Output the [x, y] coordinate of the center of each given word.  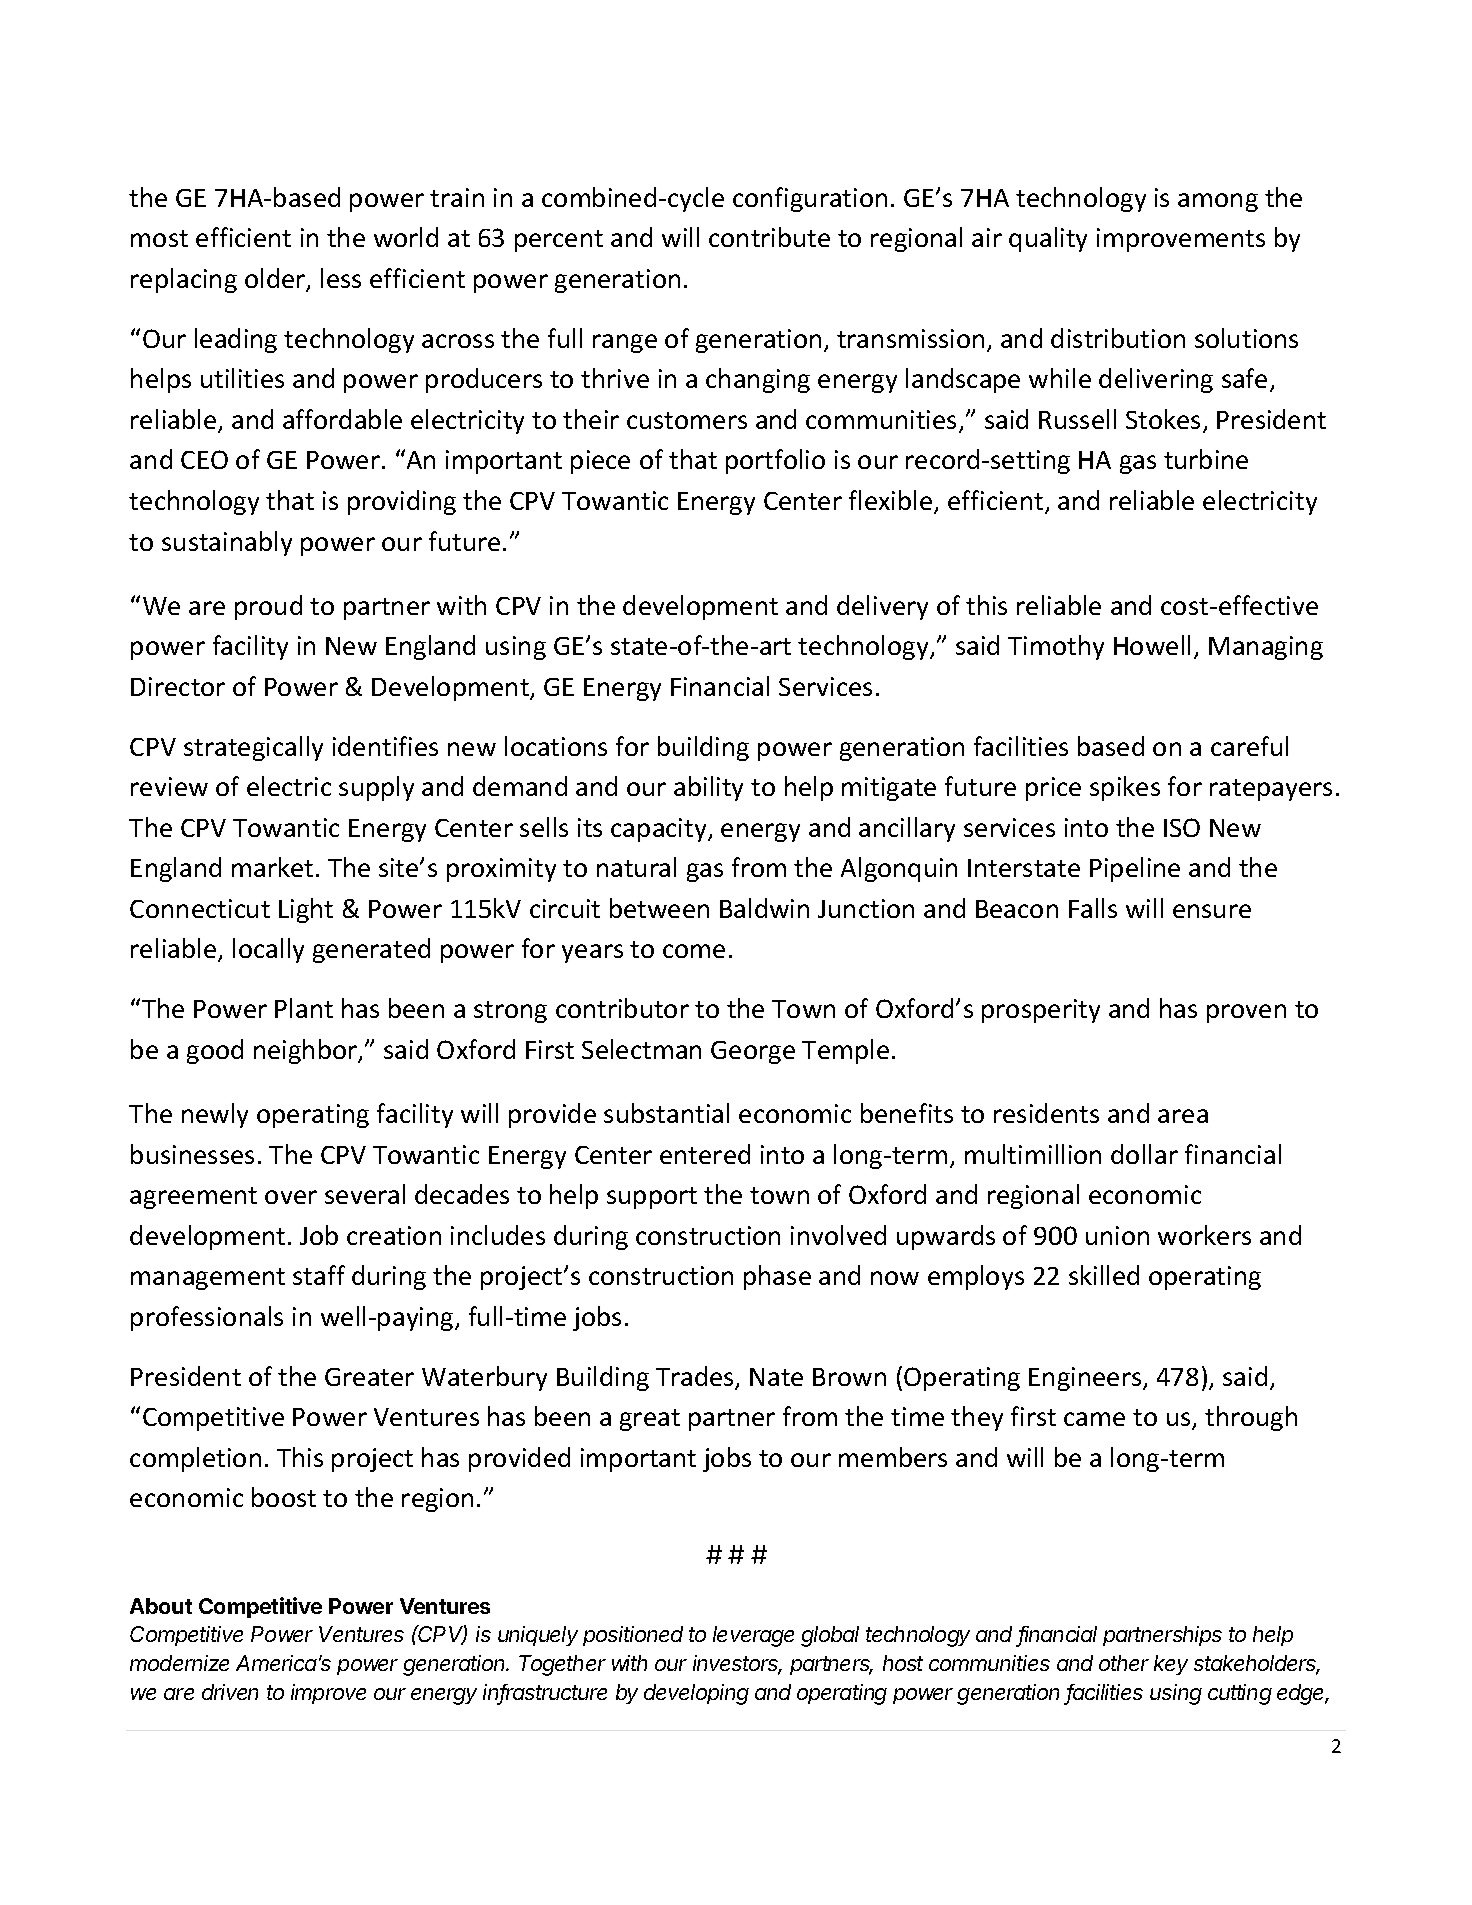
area [1183, 1116]
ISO [1182, 827]
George [753, 1052]
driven [230, 1692]
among [1218, 202]
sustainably [227, 543]
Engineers [1086, 1379]
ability [708, 788]
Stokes [1163, 419]
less [341, 278]
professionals [207, 1318]
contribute [769, 237]
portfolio [775, 461]
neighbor [307, 1051]
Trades [696, 1377]
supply [376, 788]
